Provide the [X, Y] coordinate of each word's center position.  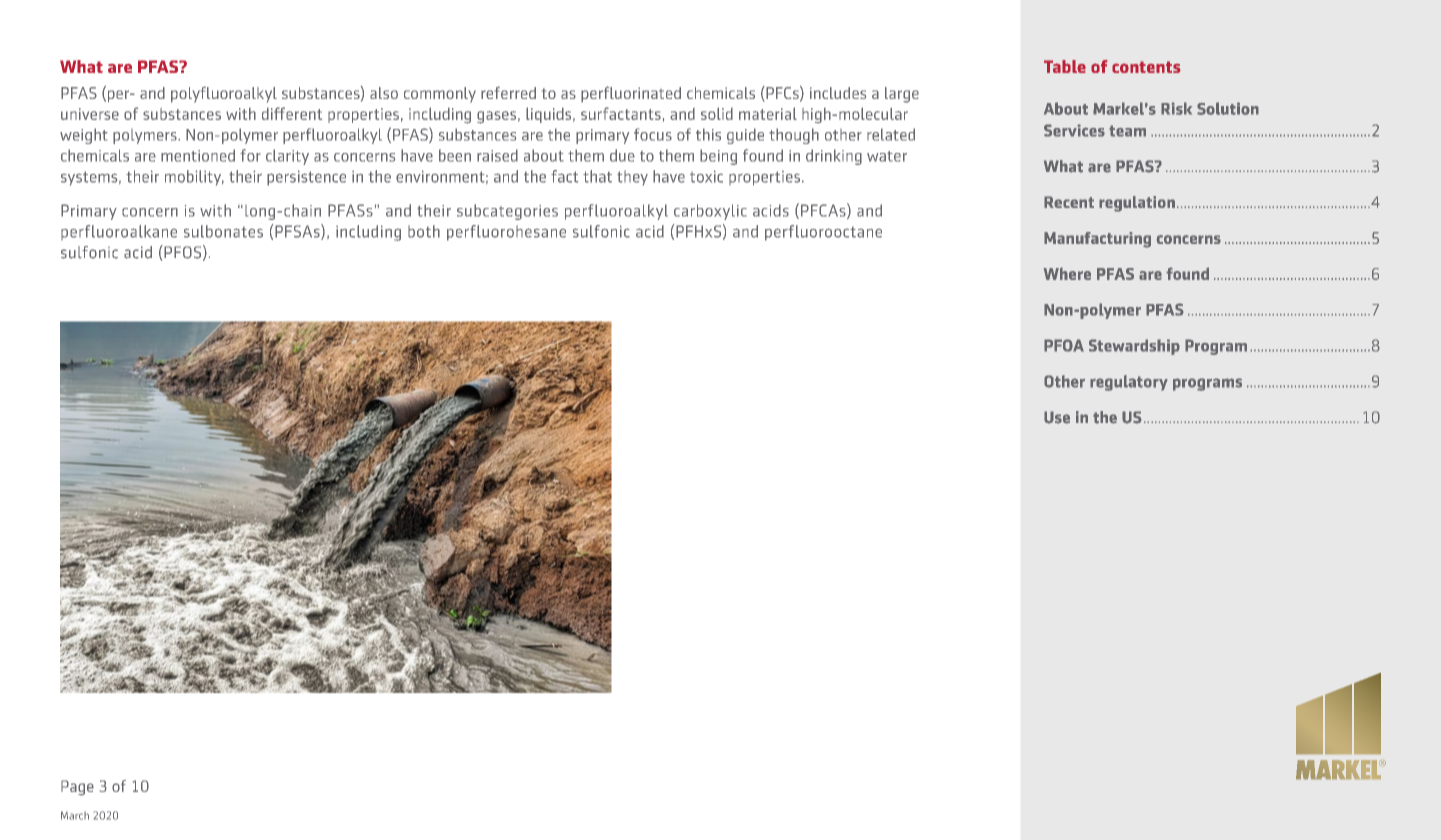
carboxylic [710, 212]
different [292, 113]
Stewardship [1134, 347]
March [75, 815]
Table [1065, 66]
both [424, 231]
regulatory [1129, 383]
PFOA [1064, 345]
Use [1057, 417]
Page [77, 788]
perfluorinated [631, 94]
